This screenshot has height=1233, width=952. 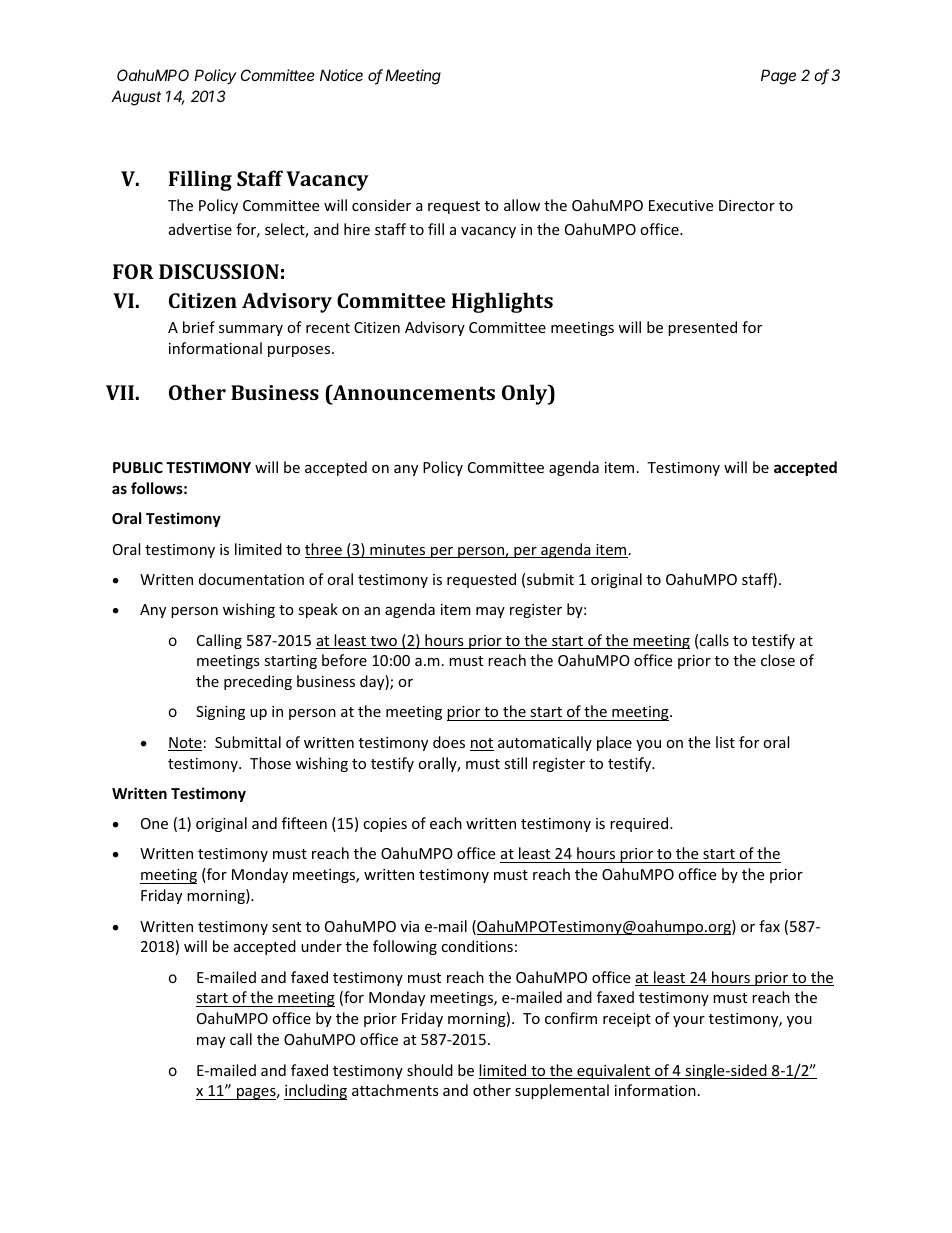 What do you see at coordinates (430, 1070) in the screenshot?
I see `should` at bounding box center [430, 1070].
